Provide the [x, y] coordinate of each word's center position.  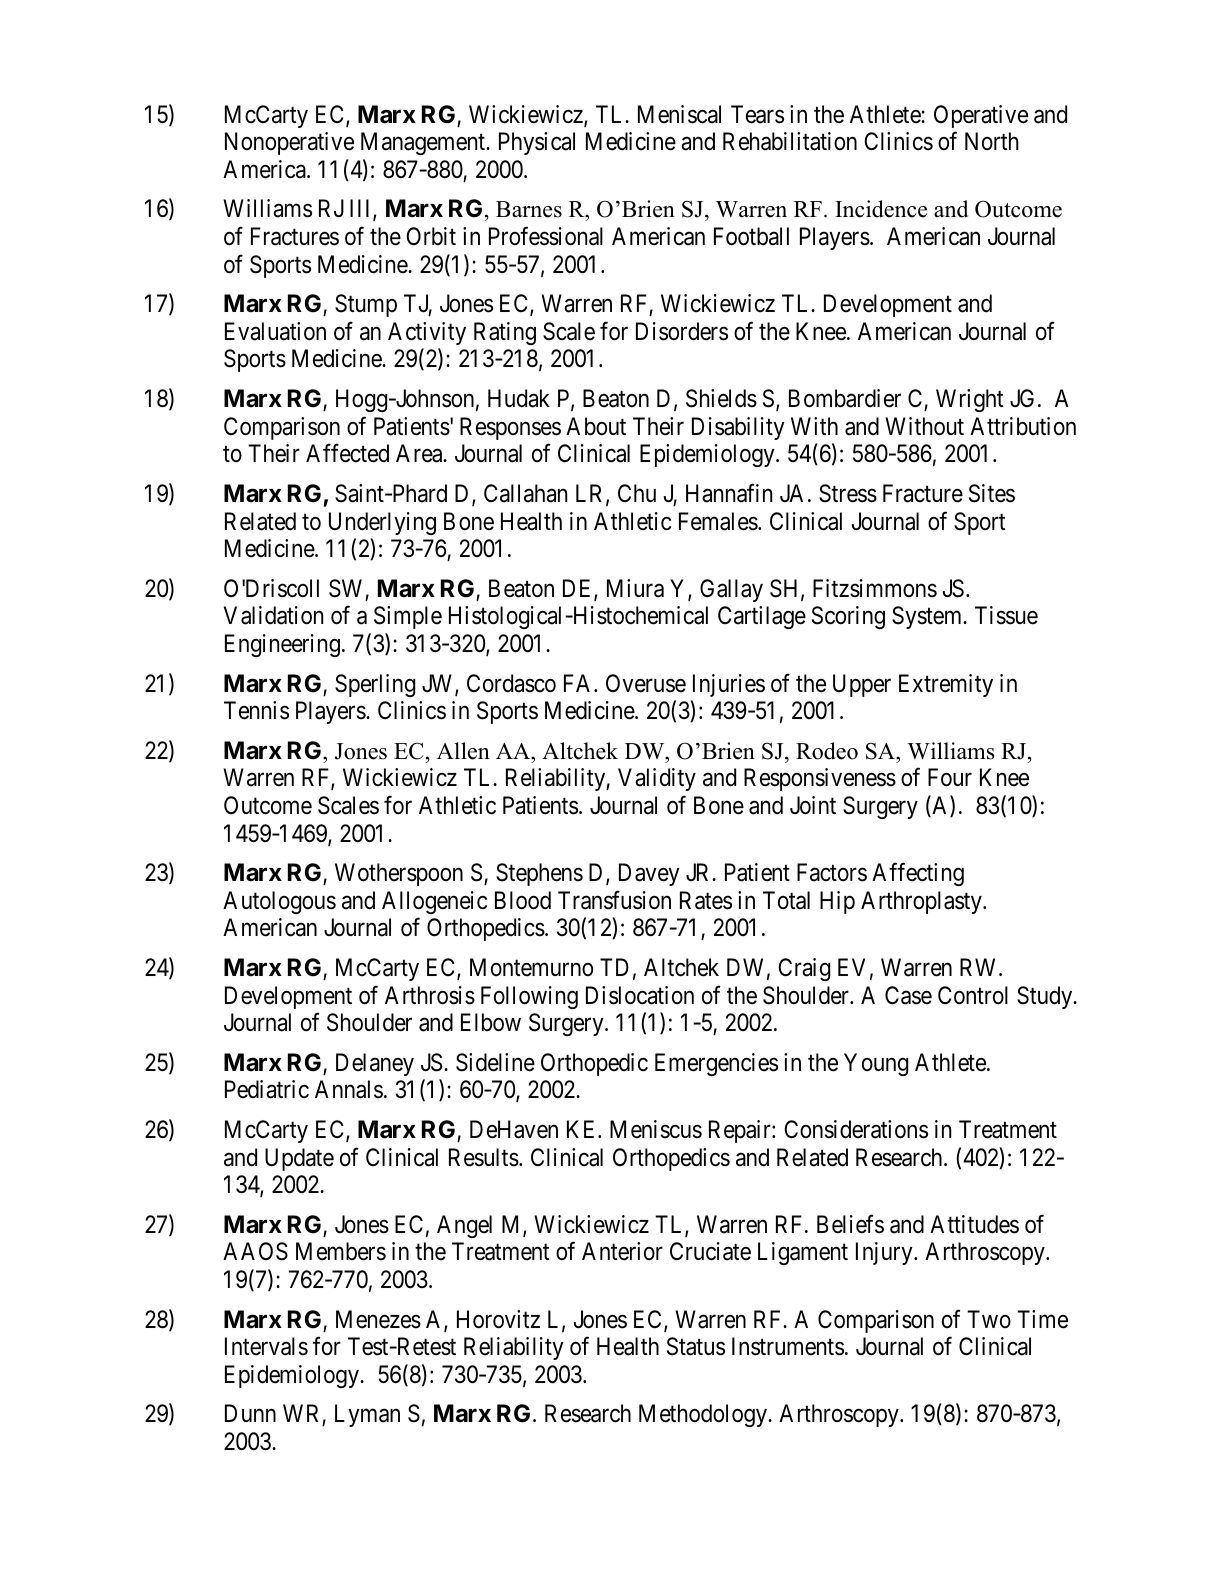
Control [973, 995]
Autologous [279, 902]
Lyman [367, 1416]
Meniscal [679, 114]
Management [424, 143]
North [992, 141]
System [928, 617]
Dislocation [640, 995]
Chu [637, 493]
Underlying [382, 523]
